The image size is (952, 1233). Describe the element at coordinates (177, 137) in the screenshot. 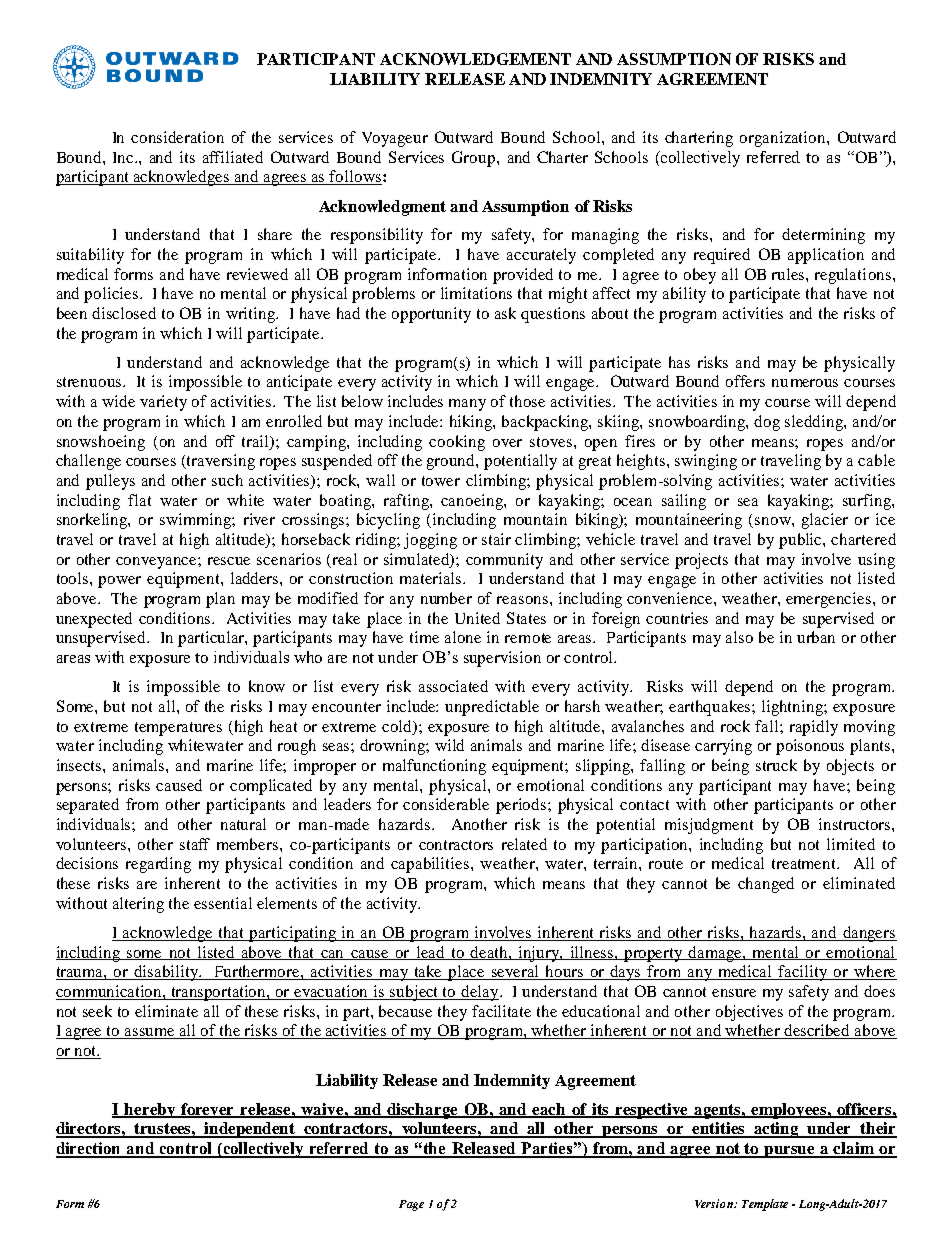

I see `consideration` at that location.
